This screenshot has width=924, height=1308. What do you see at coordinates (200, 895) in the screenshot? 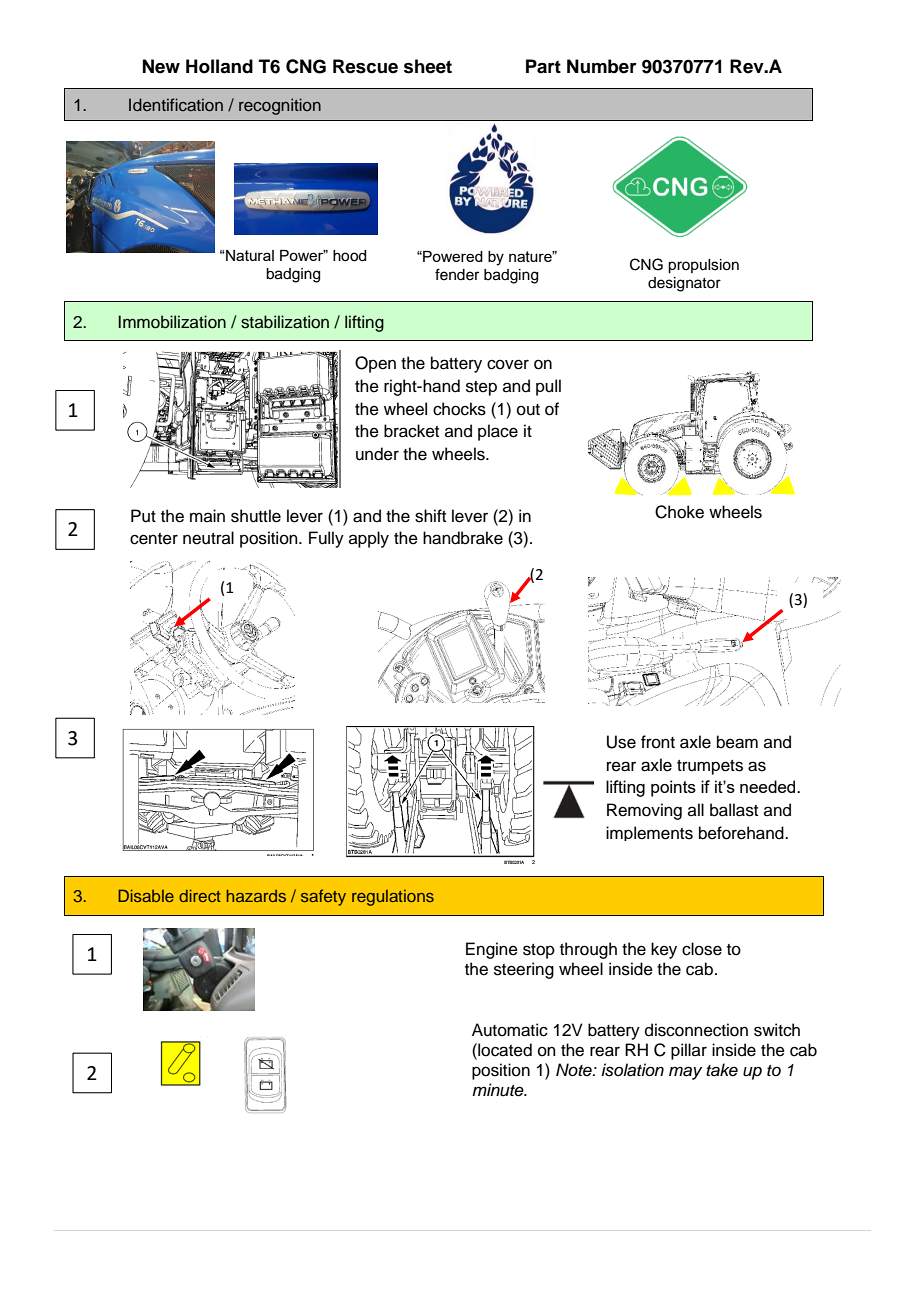
I see `direct` at bounding box center [200, 895].
